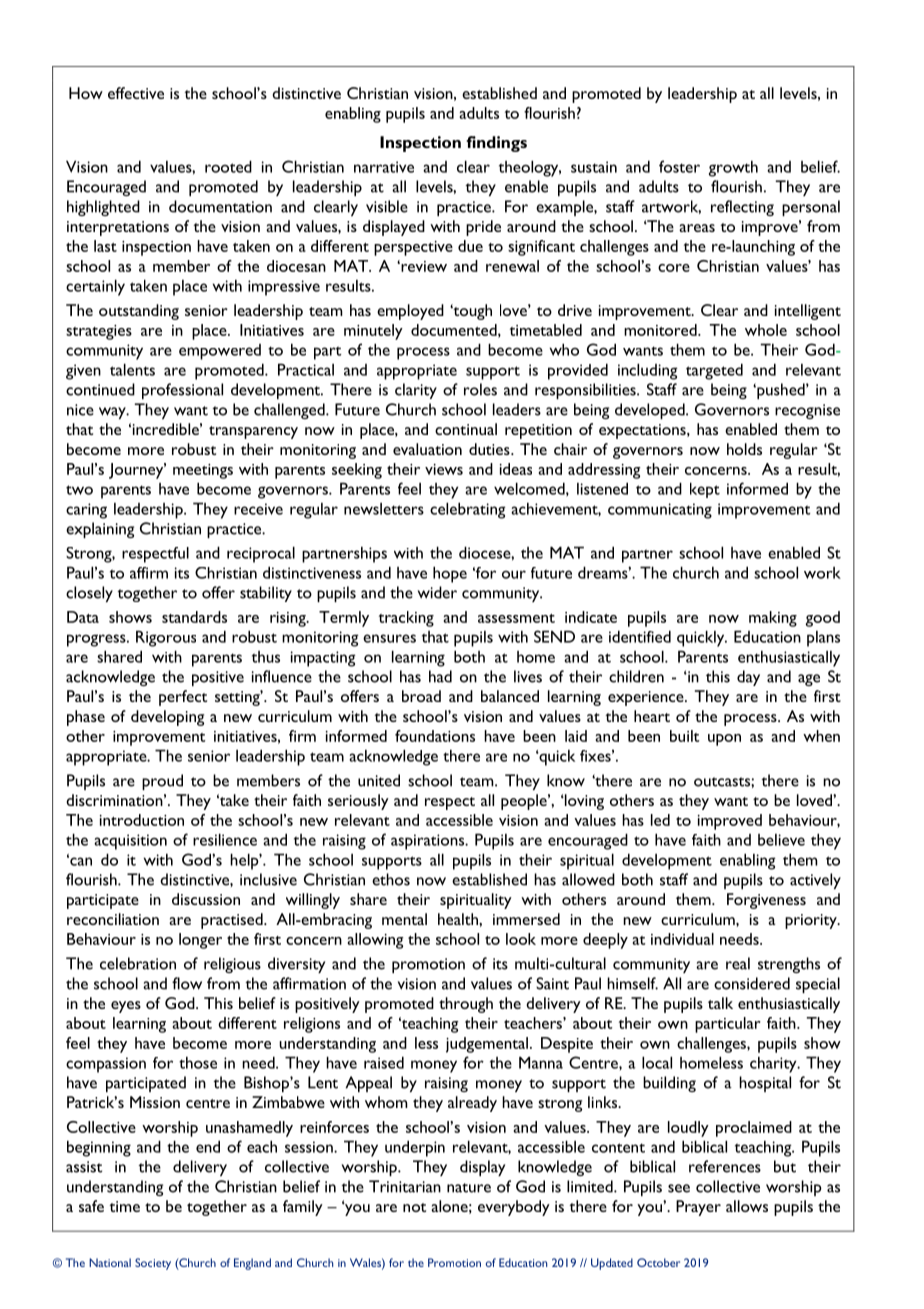 This screenshot has height=1309, width=924. What do you see at coordinates (183, 698) in the screenshot?
I see `perfect` at bounding box center [183, 698].
